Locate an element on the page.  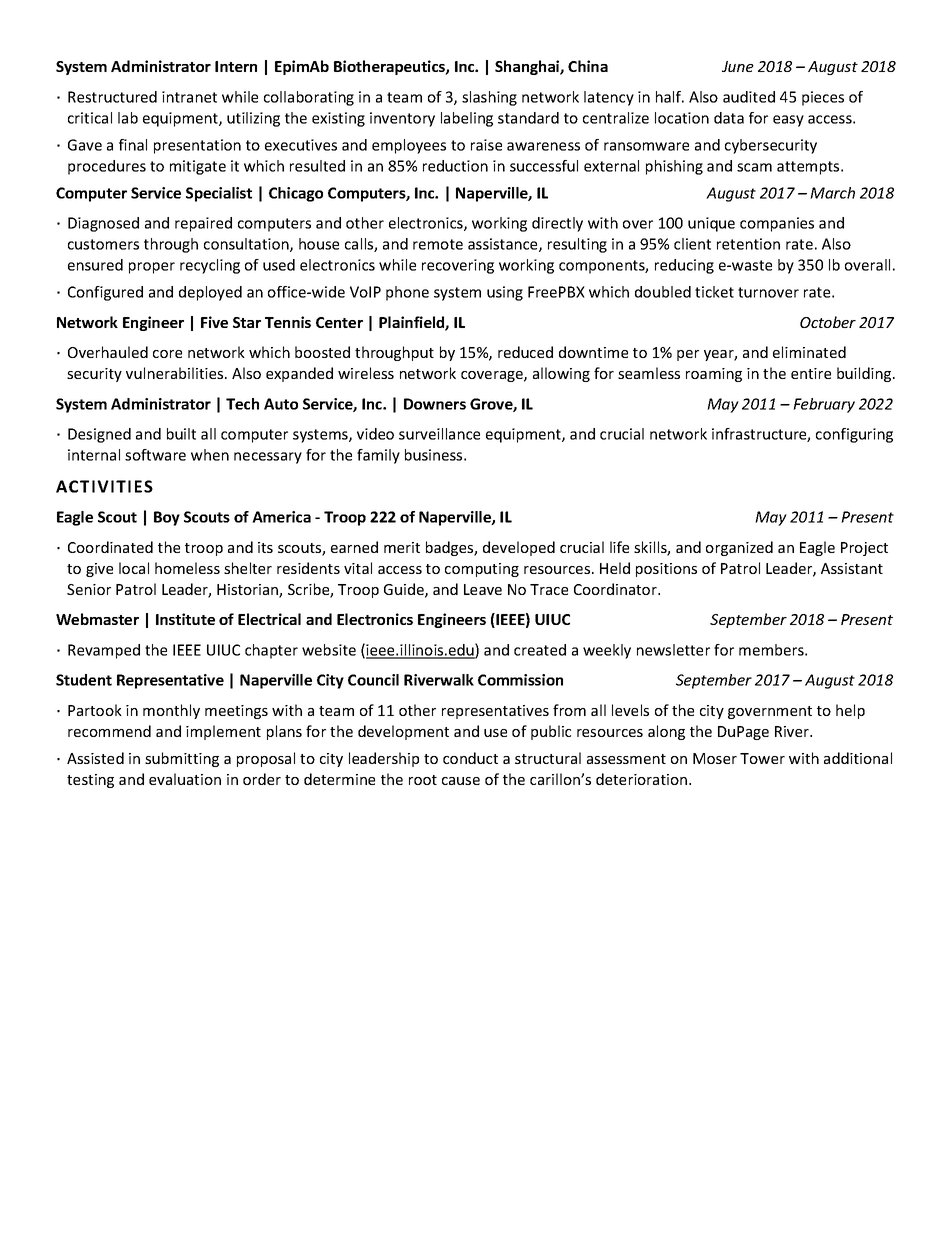
conduct is located at coordinates (470, 758).
